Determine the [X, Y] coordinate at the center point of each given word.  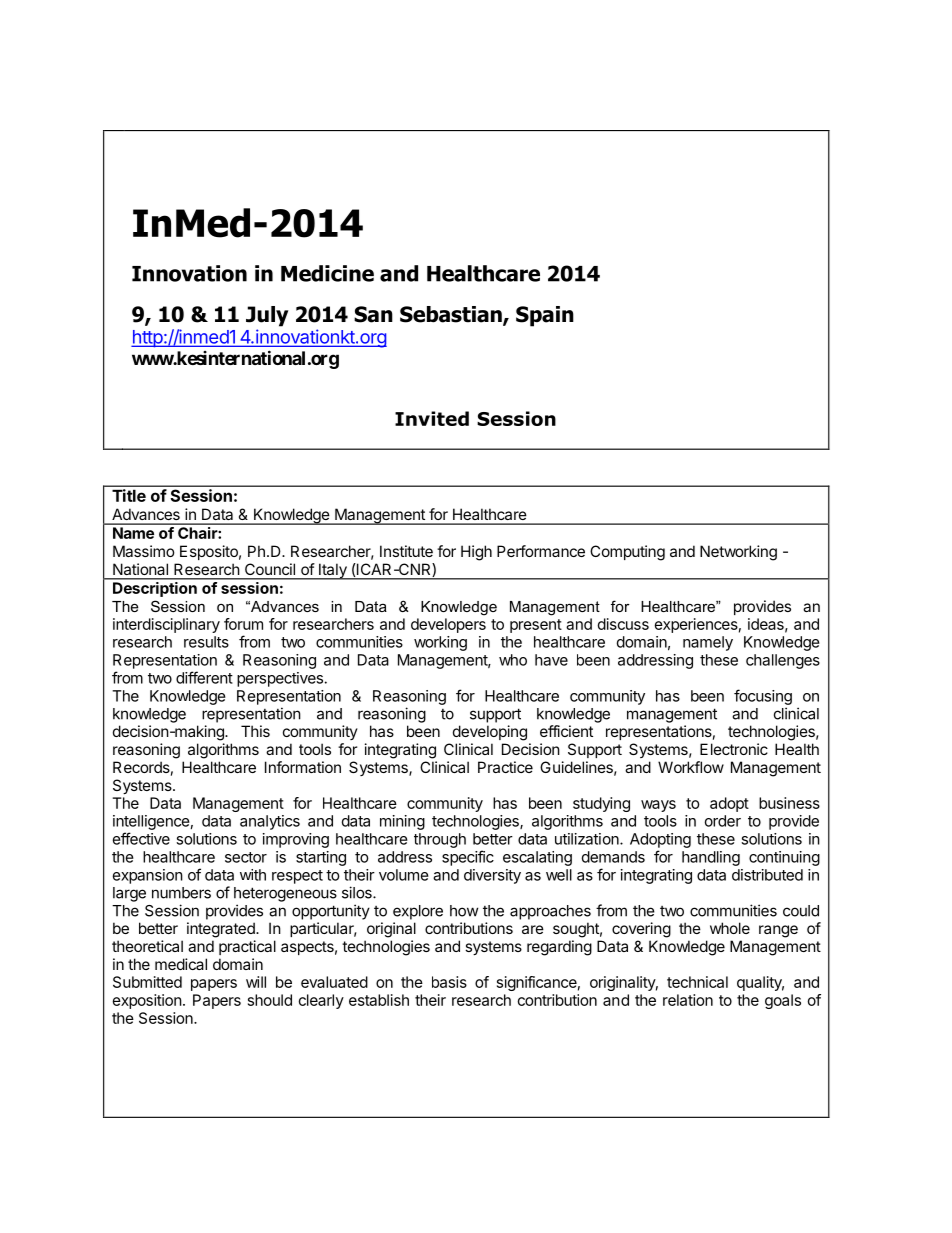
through [440, 840]
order [723, 821]
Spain [545, 316]
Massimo [144, 551]
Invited [432, 418]
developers [448, 625]
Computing [627, 553]
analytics [270, 822]
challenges [783, 661]
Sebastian [452, 315]
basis [449, 982]
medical [181, 964]
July [267, 316]
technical [697, 982]
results [206, 642]
